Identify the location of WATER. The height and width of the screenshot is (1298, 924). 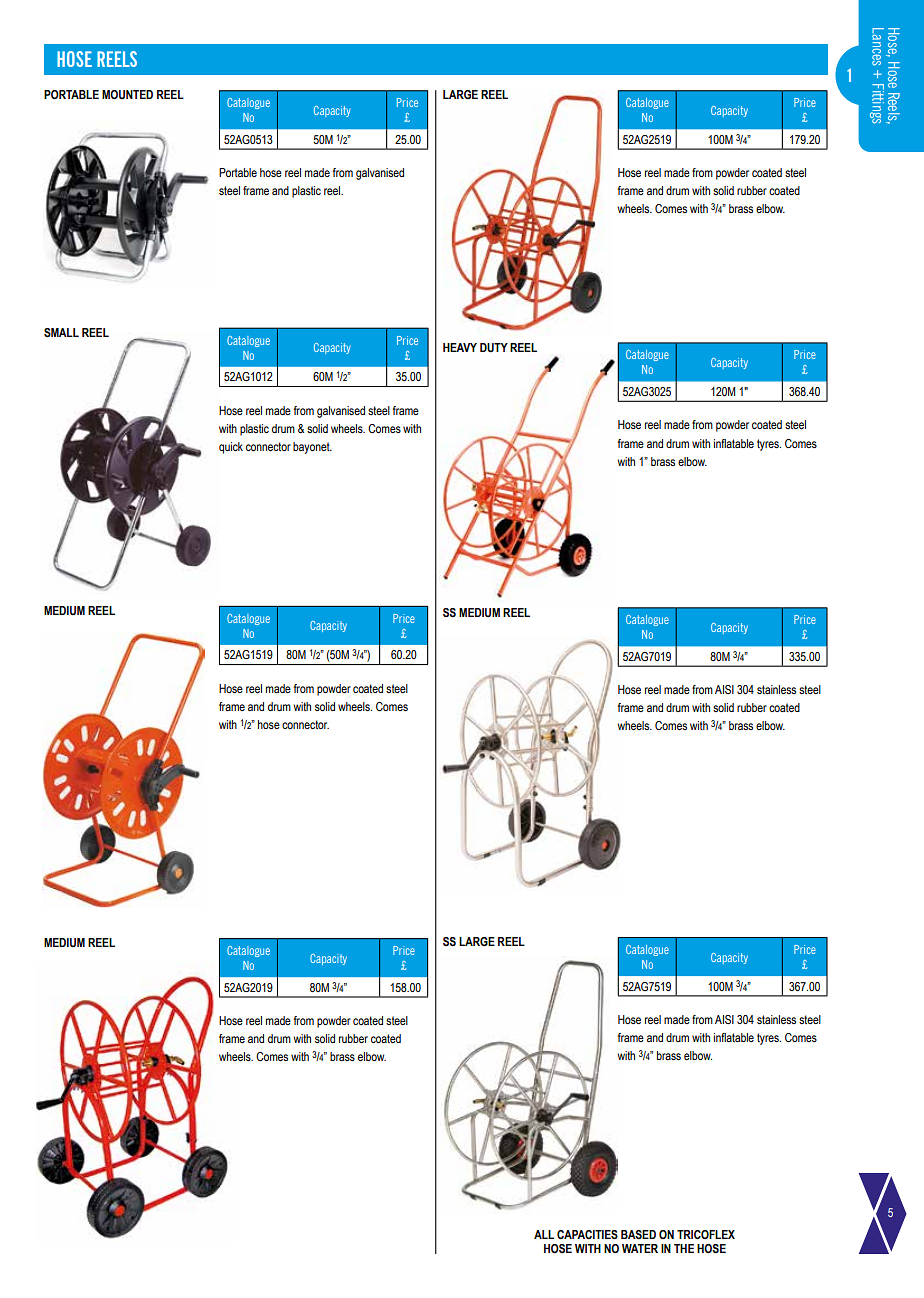
(640, 1248).
